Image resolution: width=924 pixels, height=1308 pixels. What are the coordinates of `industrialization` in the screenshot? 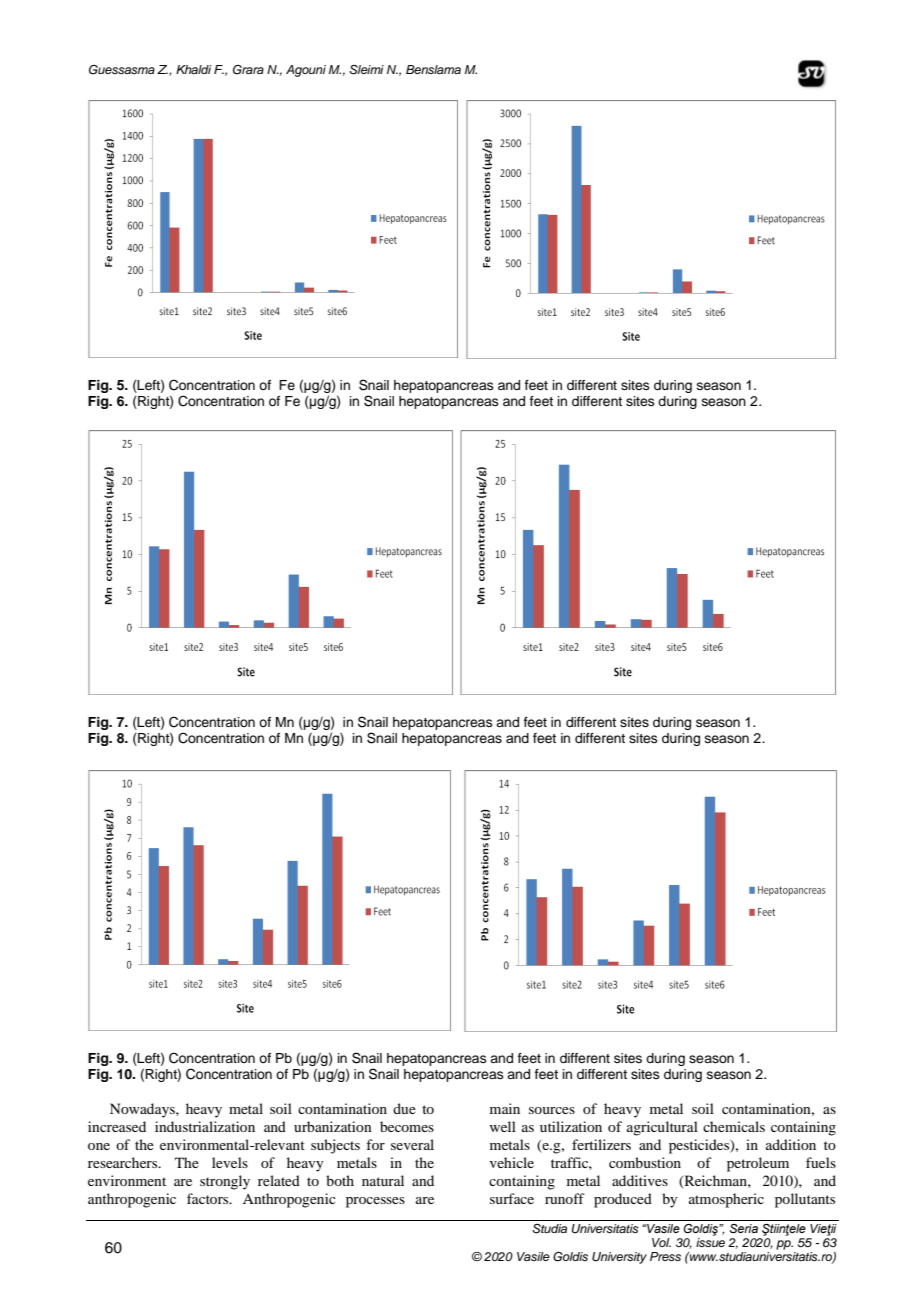 It's located at (205, 1126).
